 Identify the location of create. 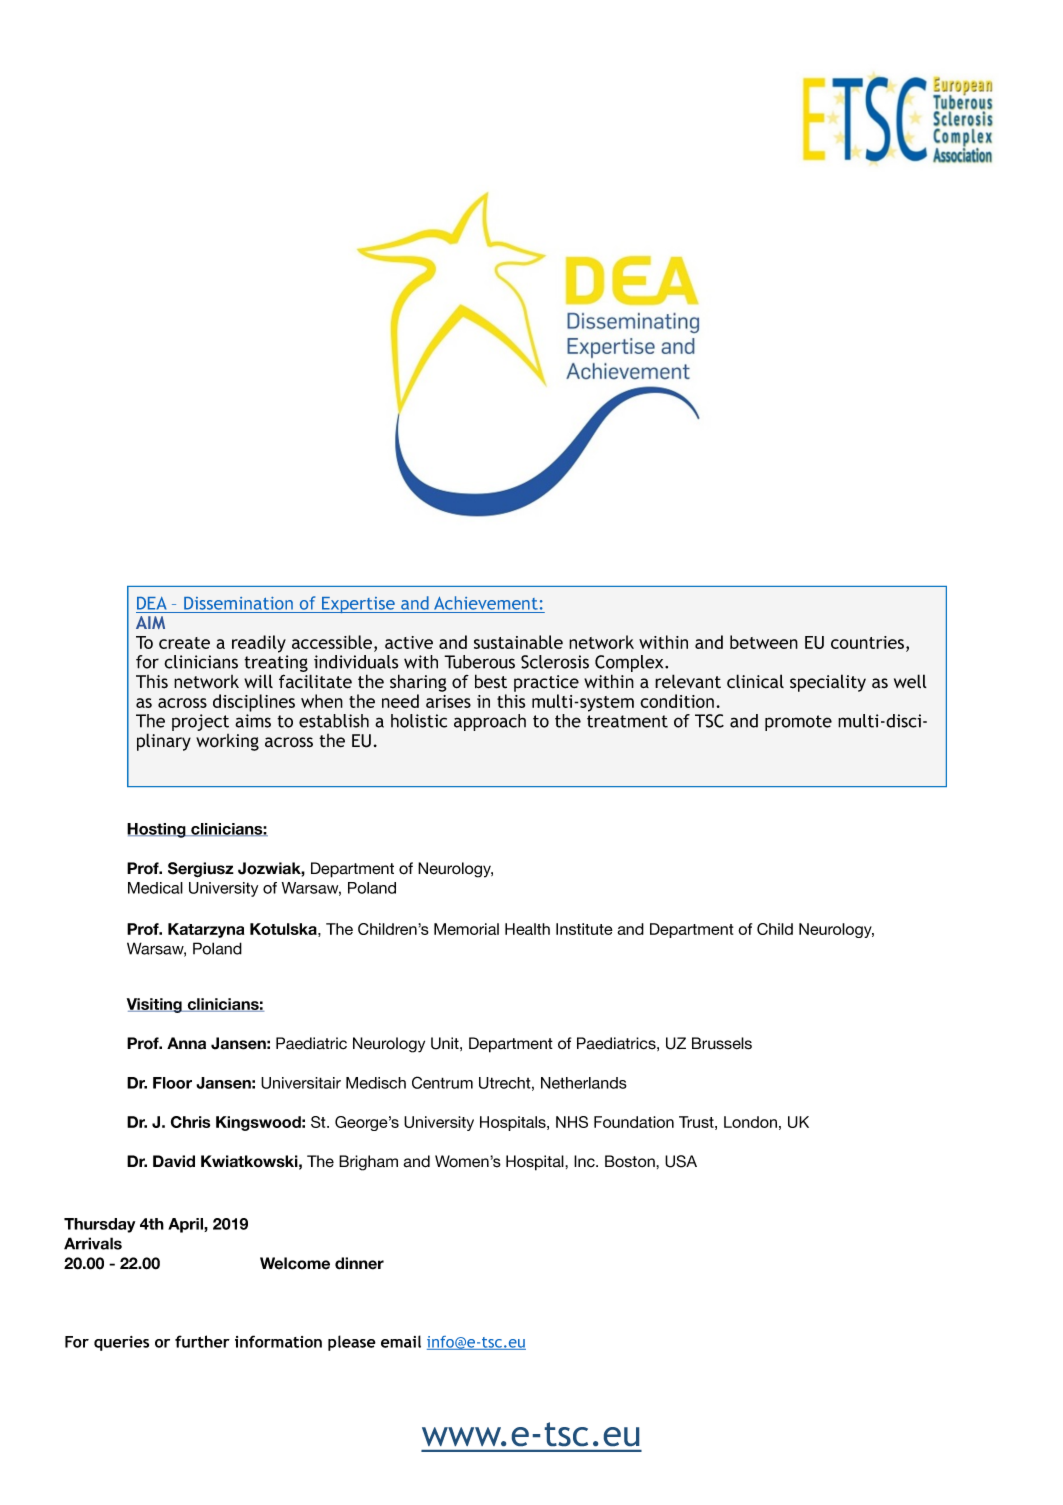
(184, 643).
